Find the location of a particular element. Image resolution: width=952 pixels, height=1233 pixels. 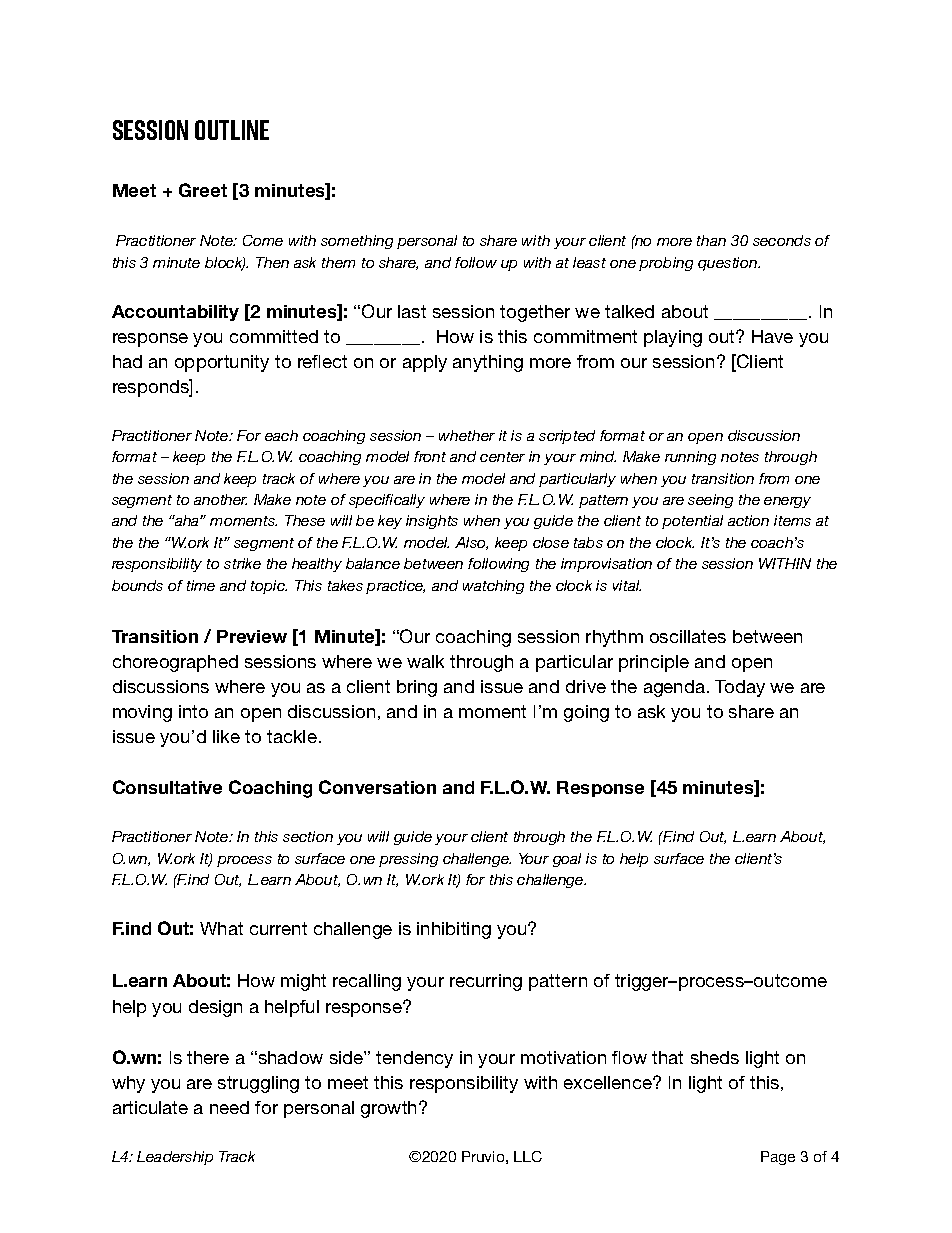

choreographed is located at coordinates (175, 663).
